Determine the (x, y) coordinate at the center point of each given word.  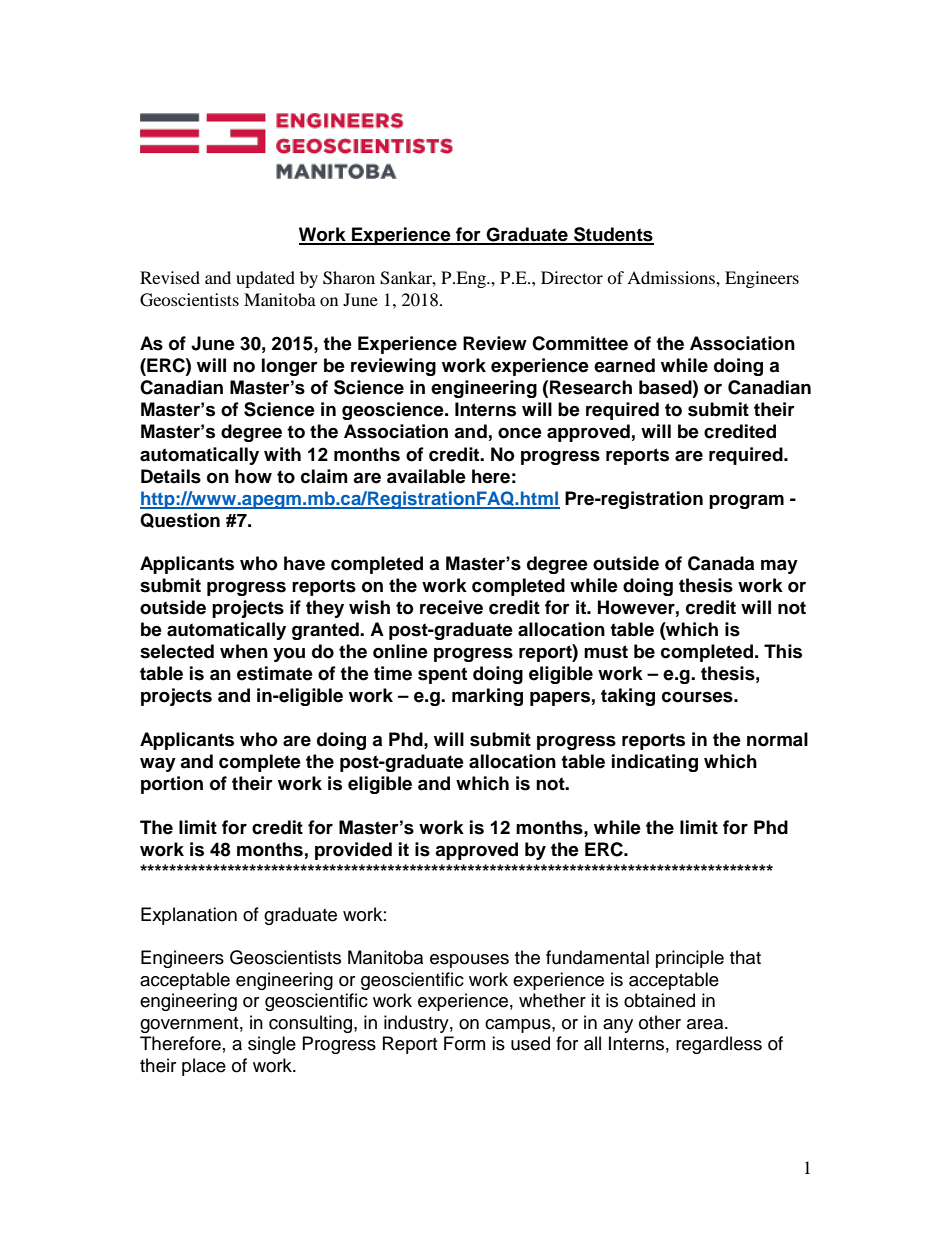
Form (464, 1043)
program (746, 501)
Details (171, 476)
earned (624, 365)
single (272, 1045)
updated (265, 279)
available (426, 476)
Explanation (189, 916)
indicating (655, 763)
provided (353, 851)
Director (572, 277)
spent (442, 675)
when (244, 651)
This (783, 651)
